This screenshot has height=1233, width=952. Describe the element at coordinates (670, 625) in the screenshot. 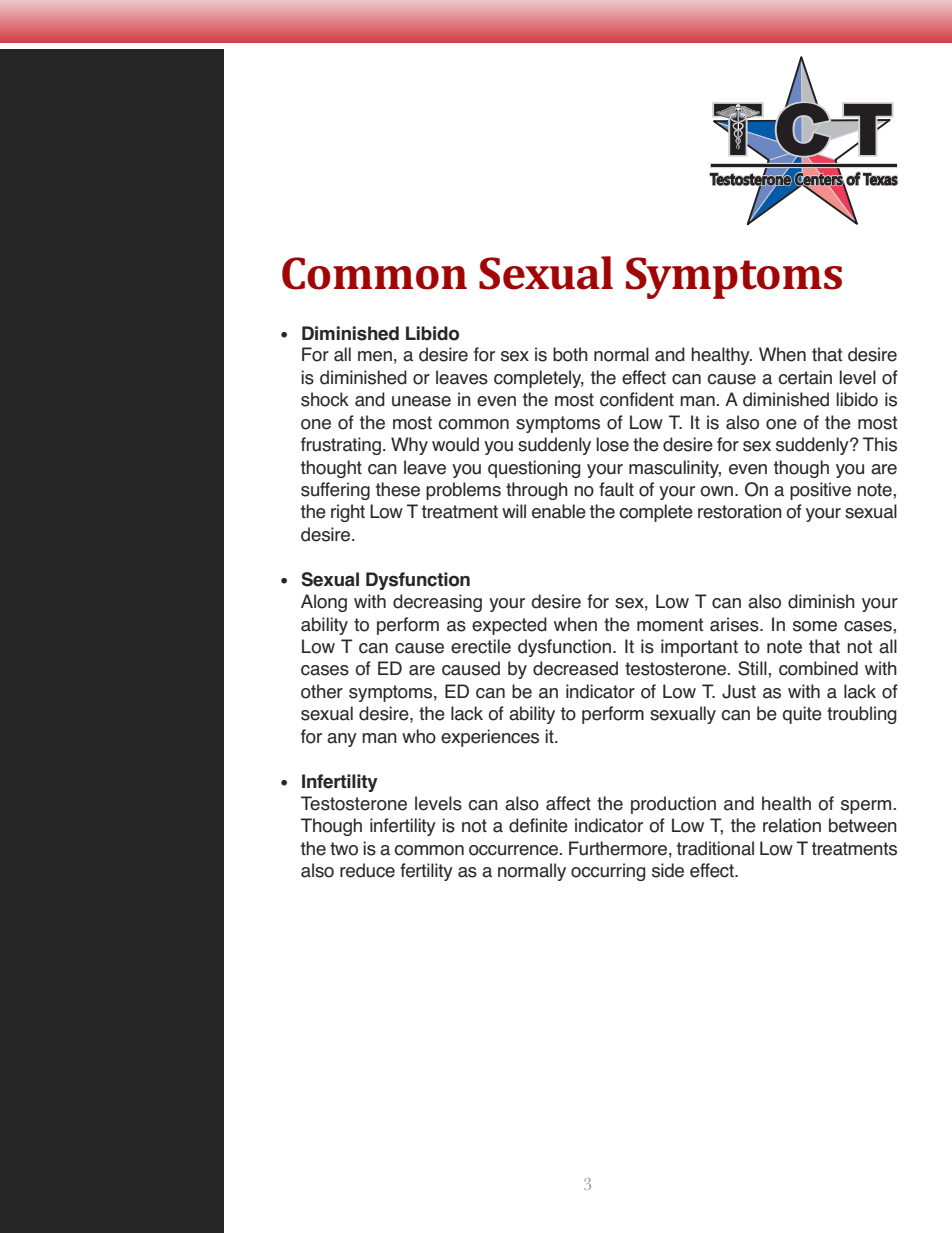

I see `moment` at that location.
